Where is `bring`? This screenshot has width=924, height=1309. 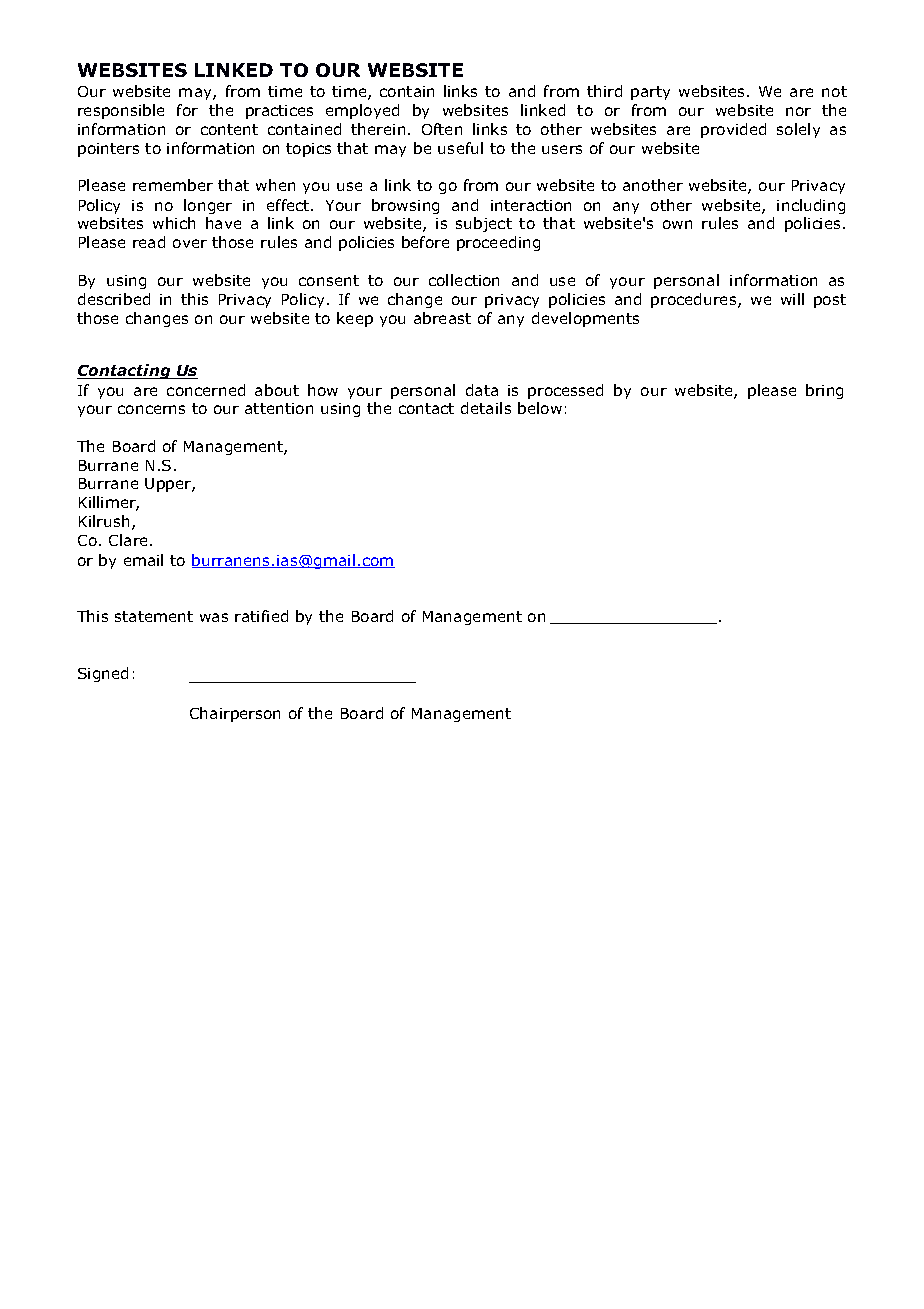
bring is located at coordinates (824, 391).
